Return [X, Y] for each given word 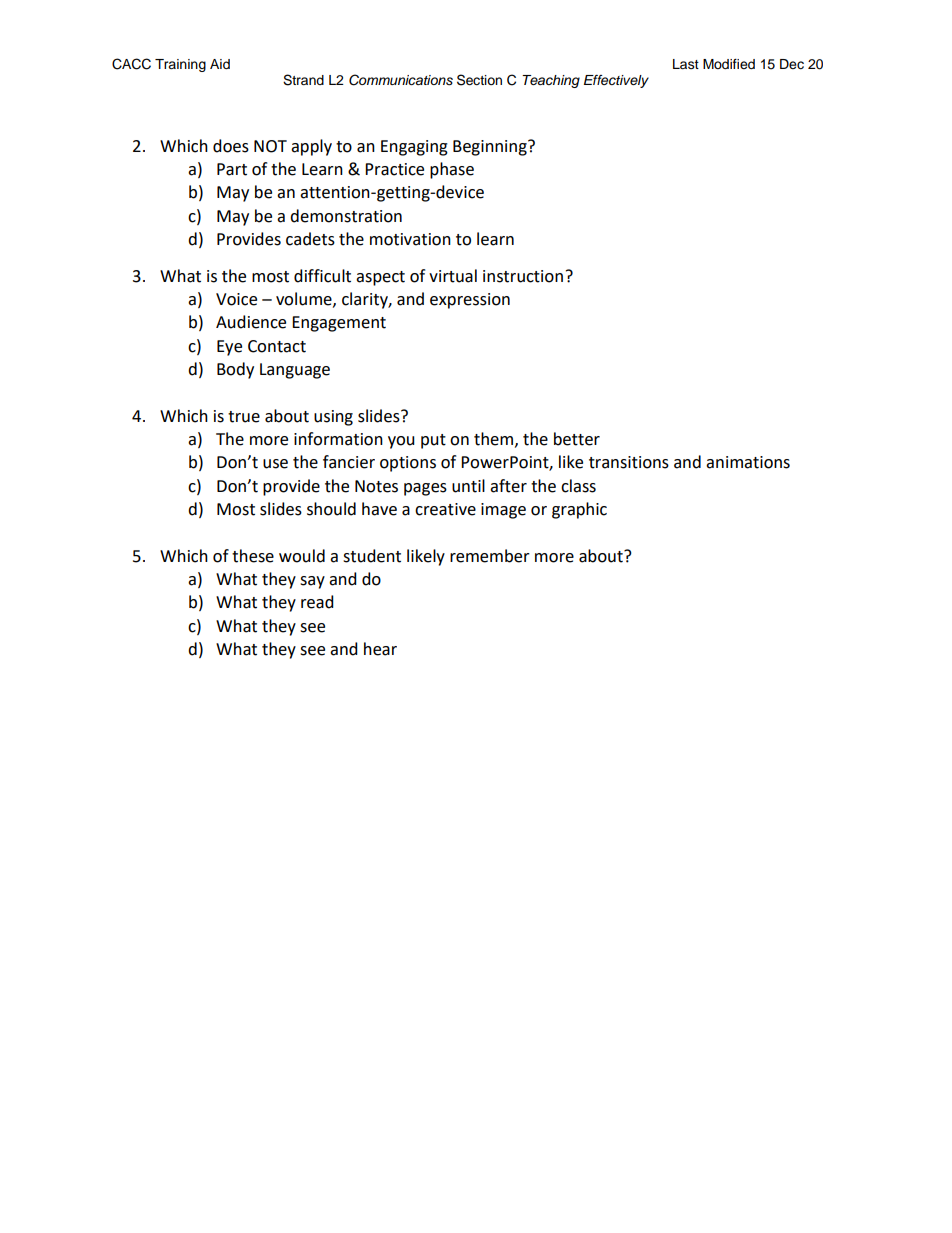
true [244, 417]
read [317, 602]
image [503, 511]
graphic [579, 510]
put [433, 441]
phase [452, 170]
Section [479, 80]
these [253, 556]
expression [470, 301]
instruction [523, 276]
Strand [303, 80]
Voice [236, 299]
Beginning [491, 148]
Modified [729, 64]
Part [232, 169]
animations [748, 462]
